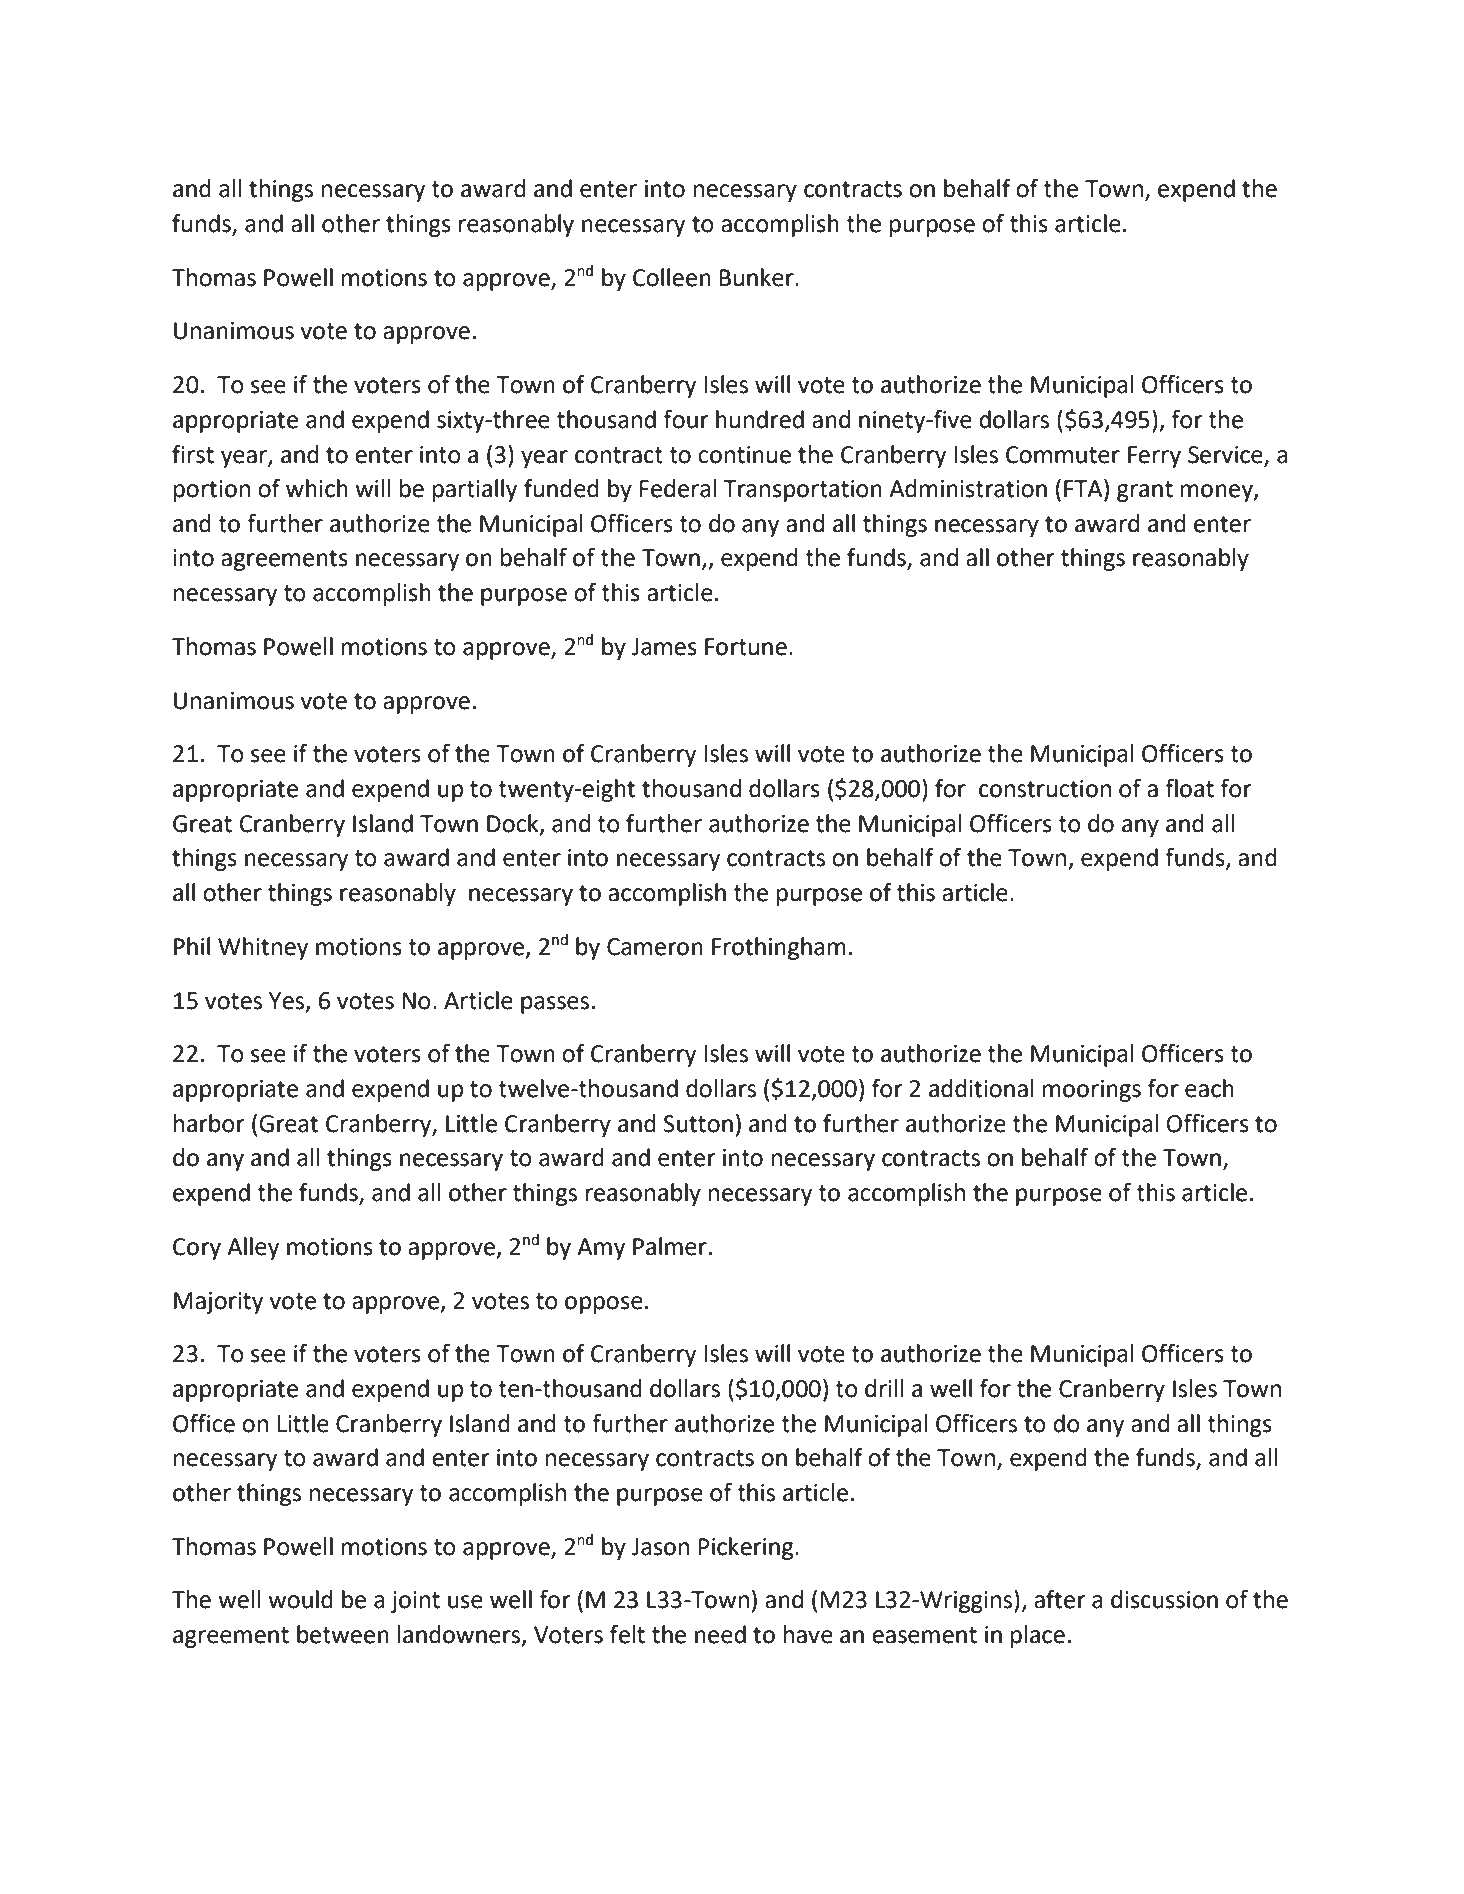 Image resolution: width=1464 pixels, height=1894 pixels. What do you see at coordinates (655, 947) in the image?
I see `Cameron` at bounding box center [655, 947].
